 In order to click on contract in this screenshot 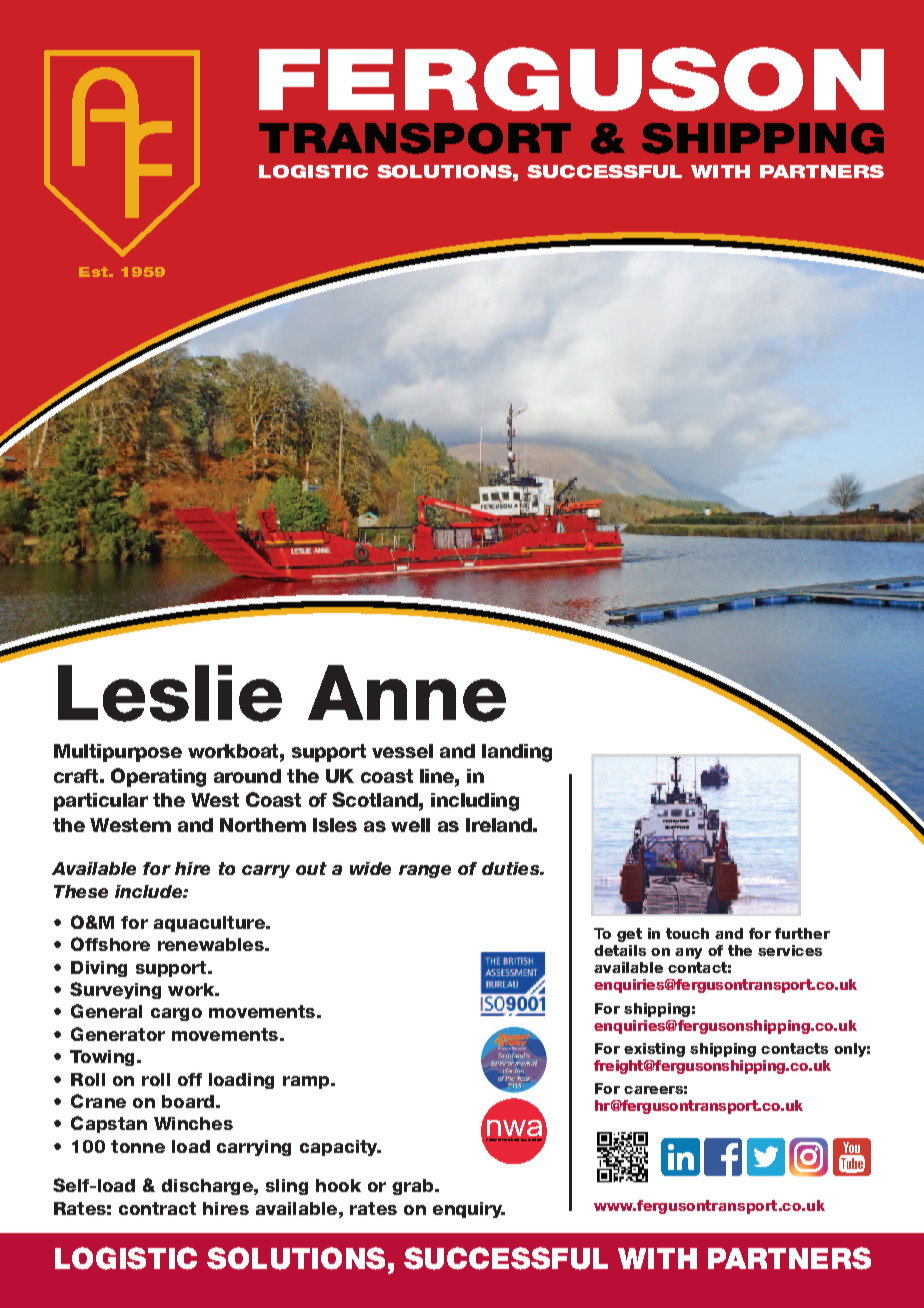, I will do `click(157, 1208)`.
